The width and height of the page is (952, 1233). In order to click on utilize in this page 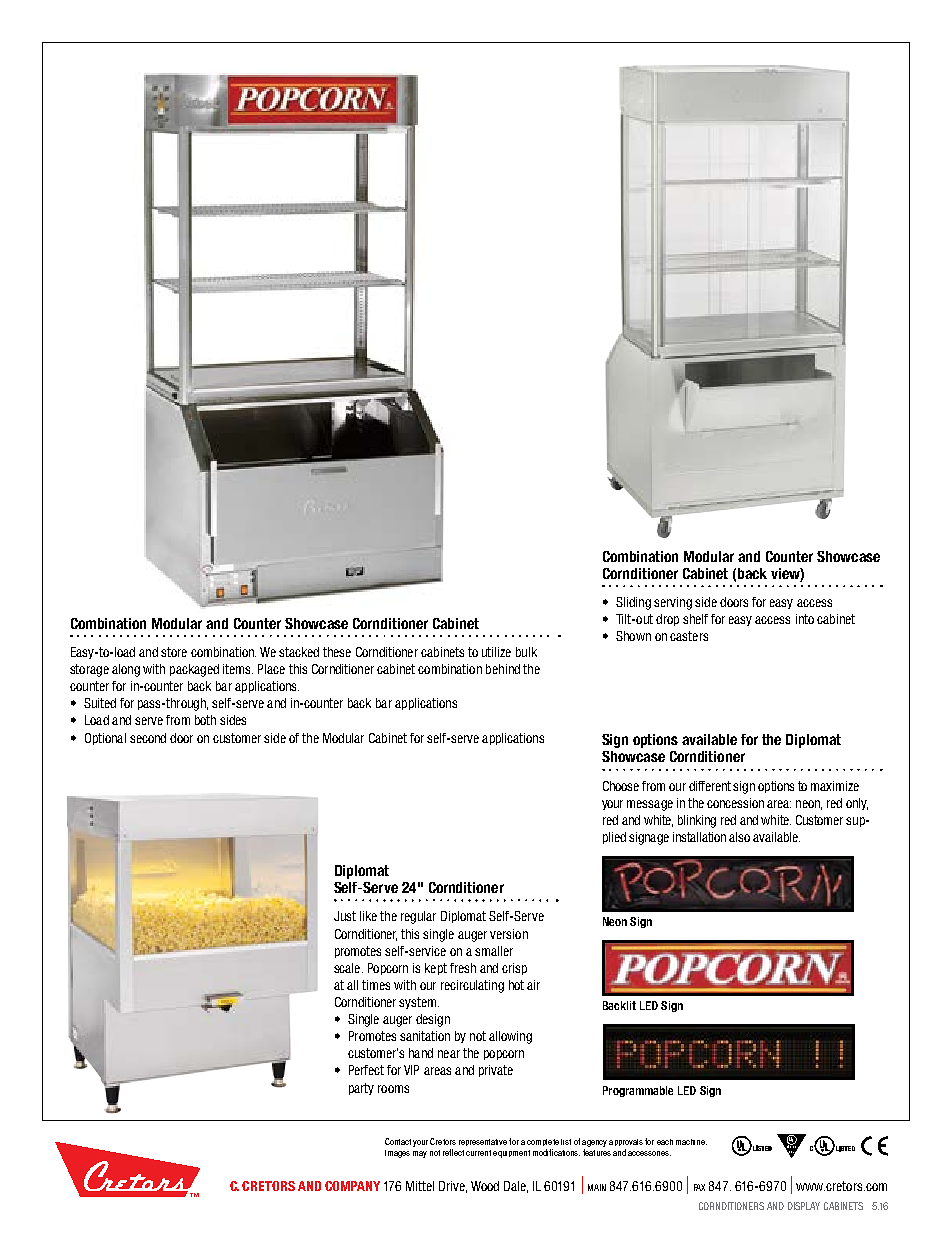, I will do `click(496, 652)`.
